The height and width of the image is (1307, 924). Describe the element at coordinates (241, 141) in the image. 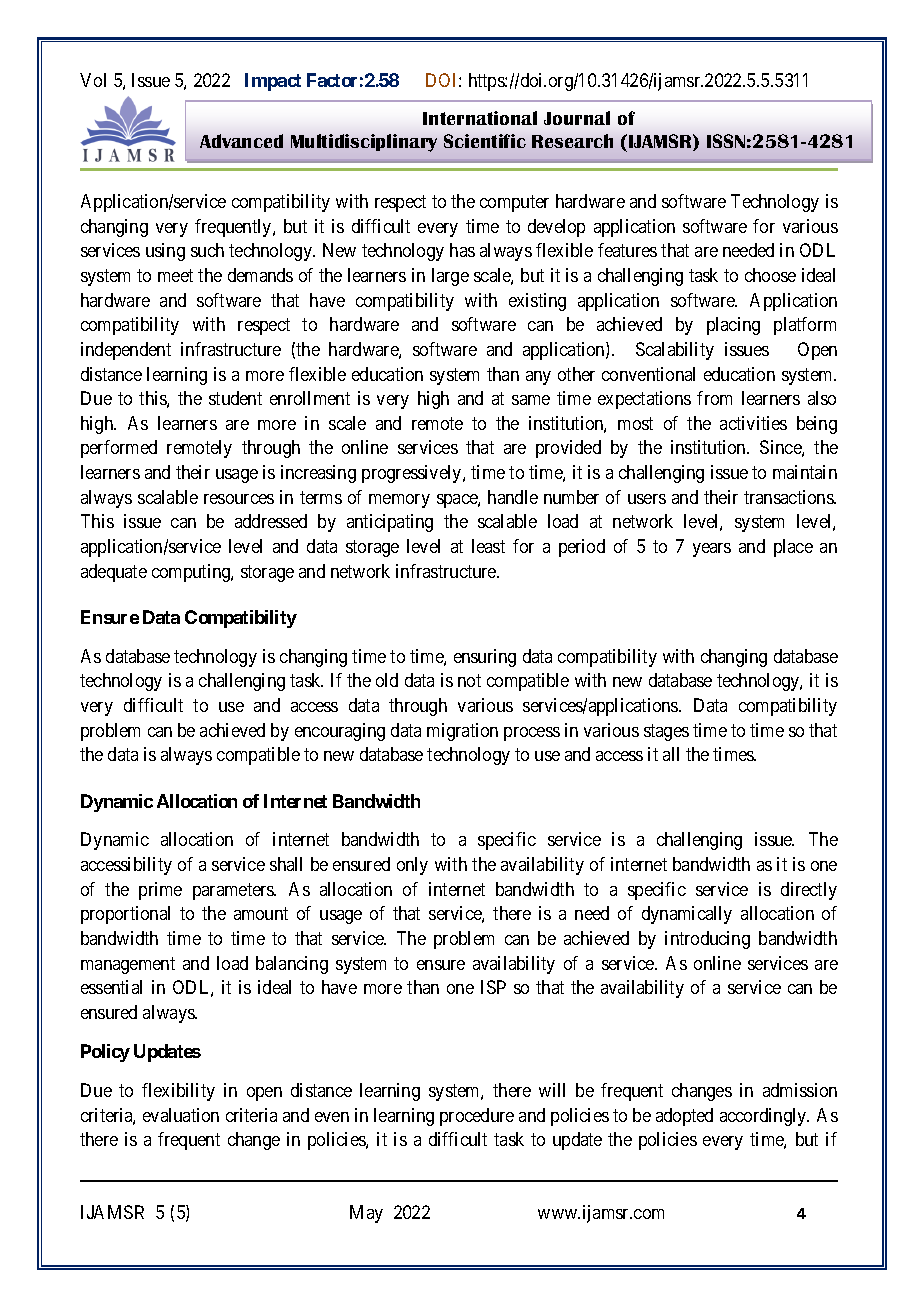

I see `Advanced` at that location.
